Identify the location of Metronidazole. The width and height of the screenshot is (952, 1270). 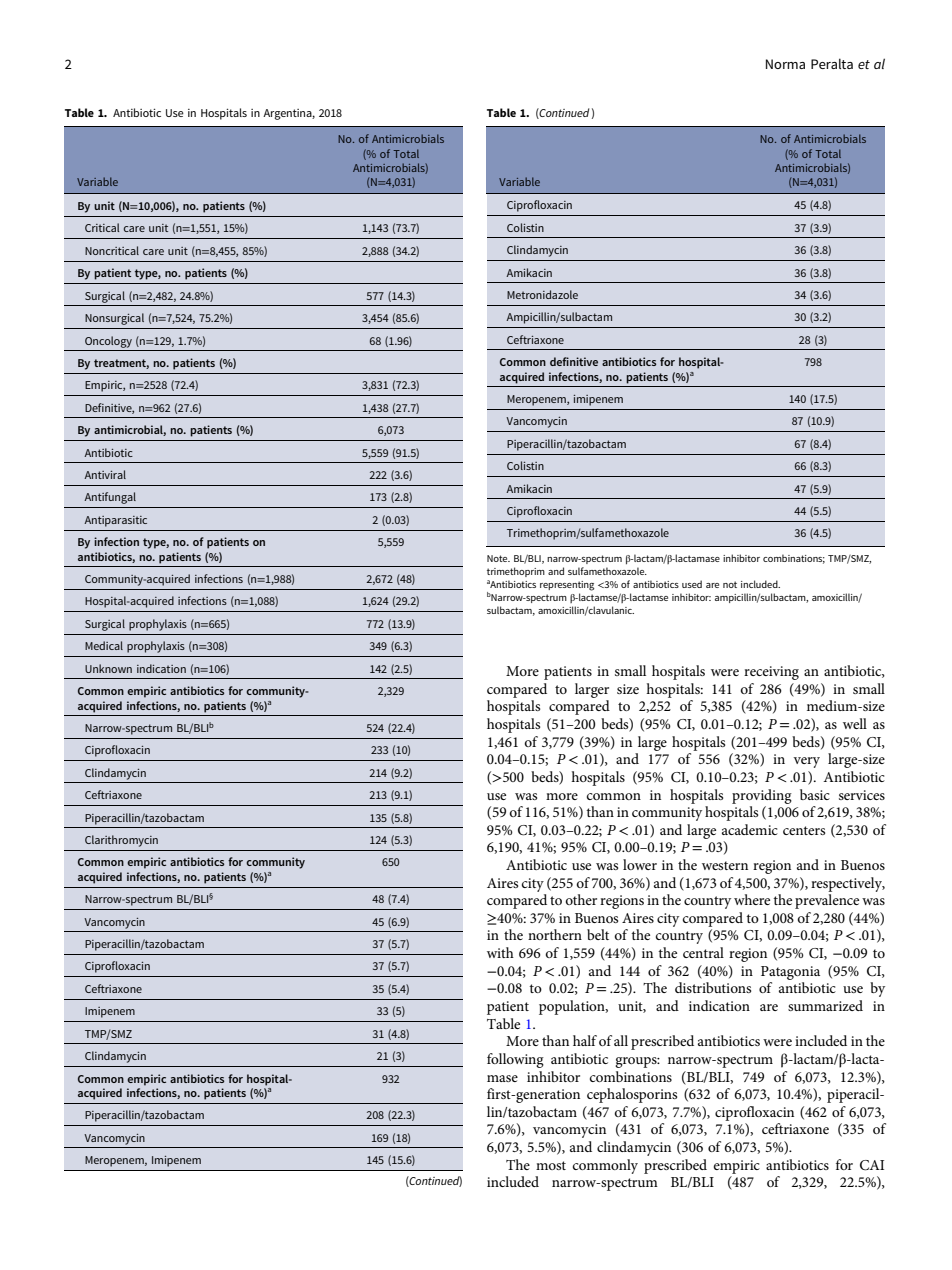
(542, 294).
